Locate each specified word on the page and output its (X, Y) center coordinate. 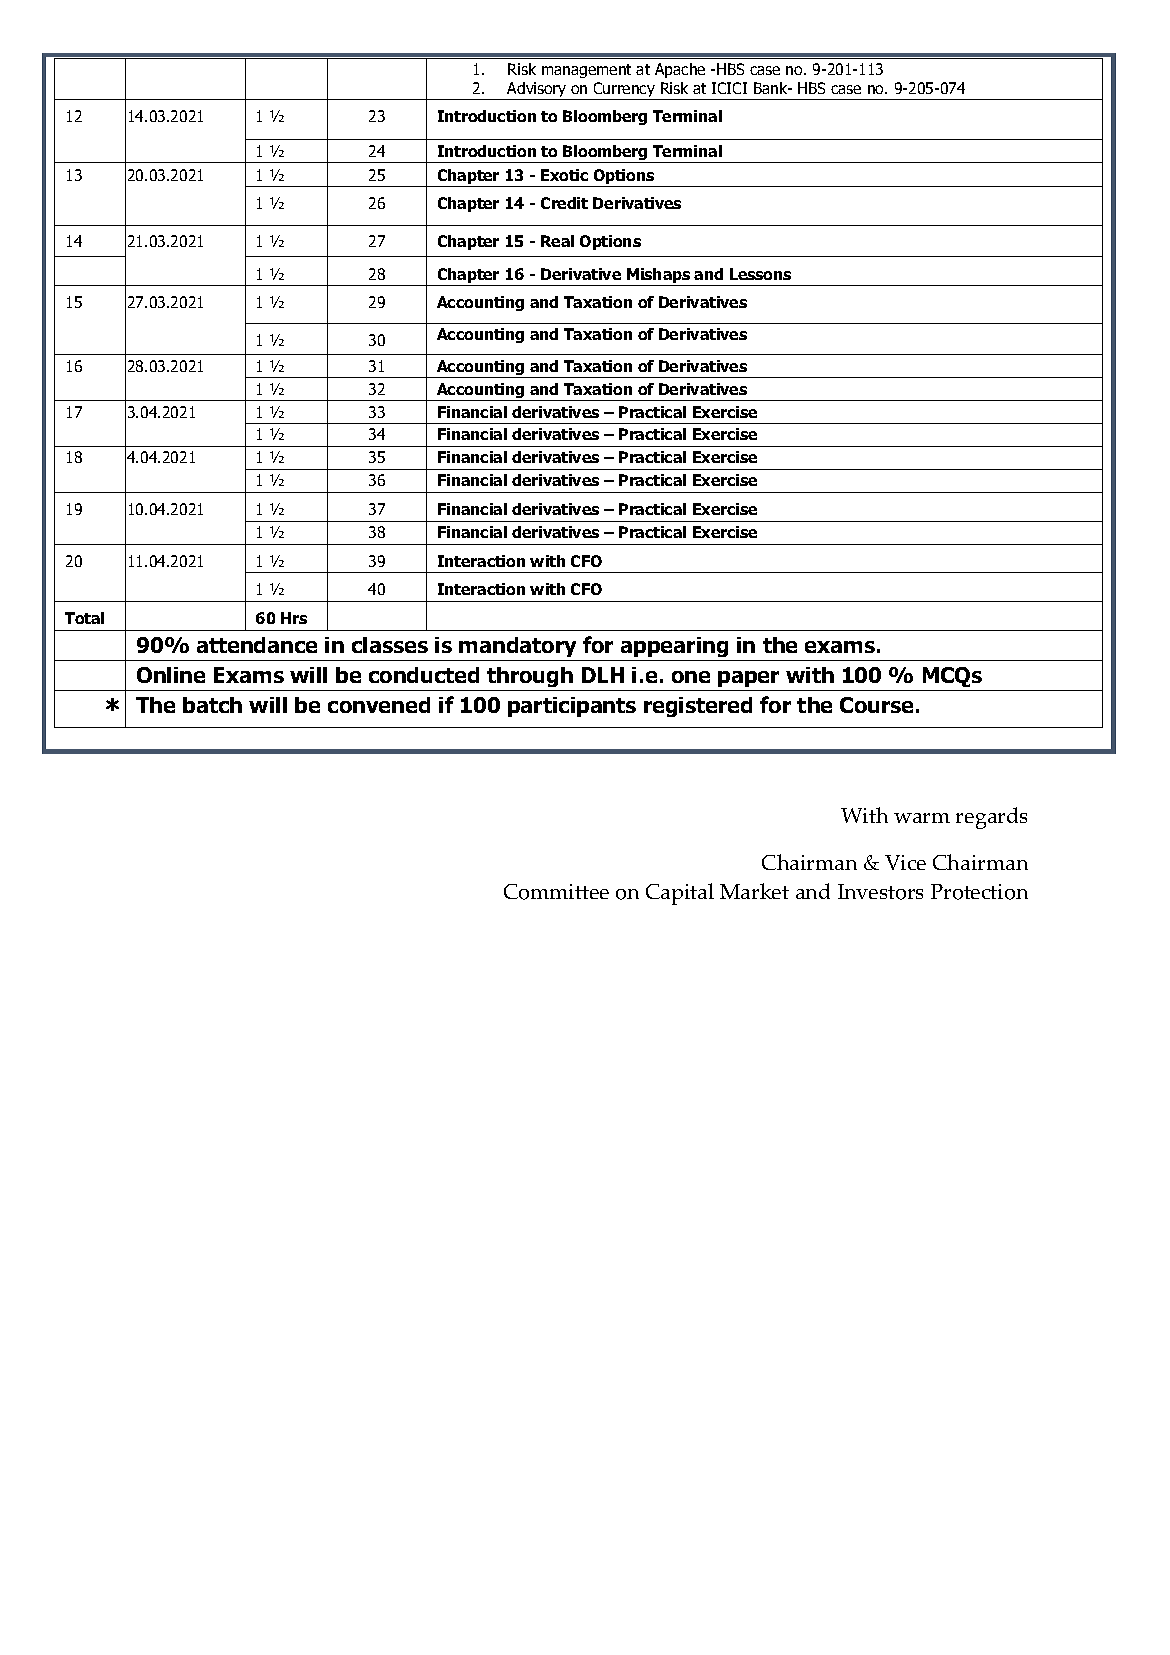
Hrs (294, 618)
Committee (556, 892)
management (586, 71)
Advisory (537, 91)
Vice (905, 862)
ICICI (729, 88)
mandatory (519, 649)
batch (212, 705)
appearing (675, 649)
